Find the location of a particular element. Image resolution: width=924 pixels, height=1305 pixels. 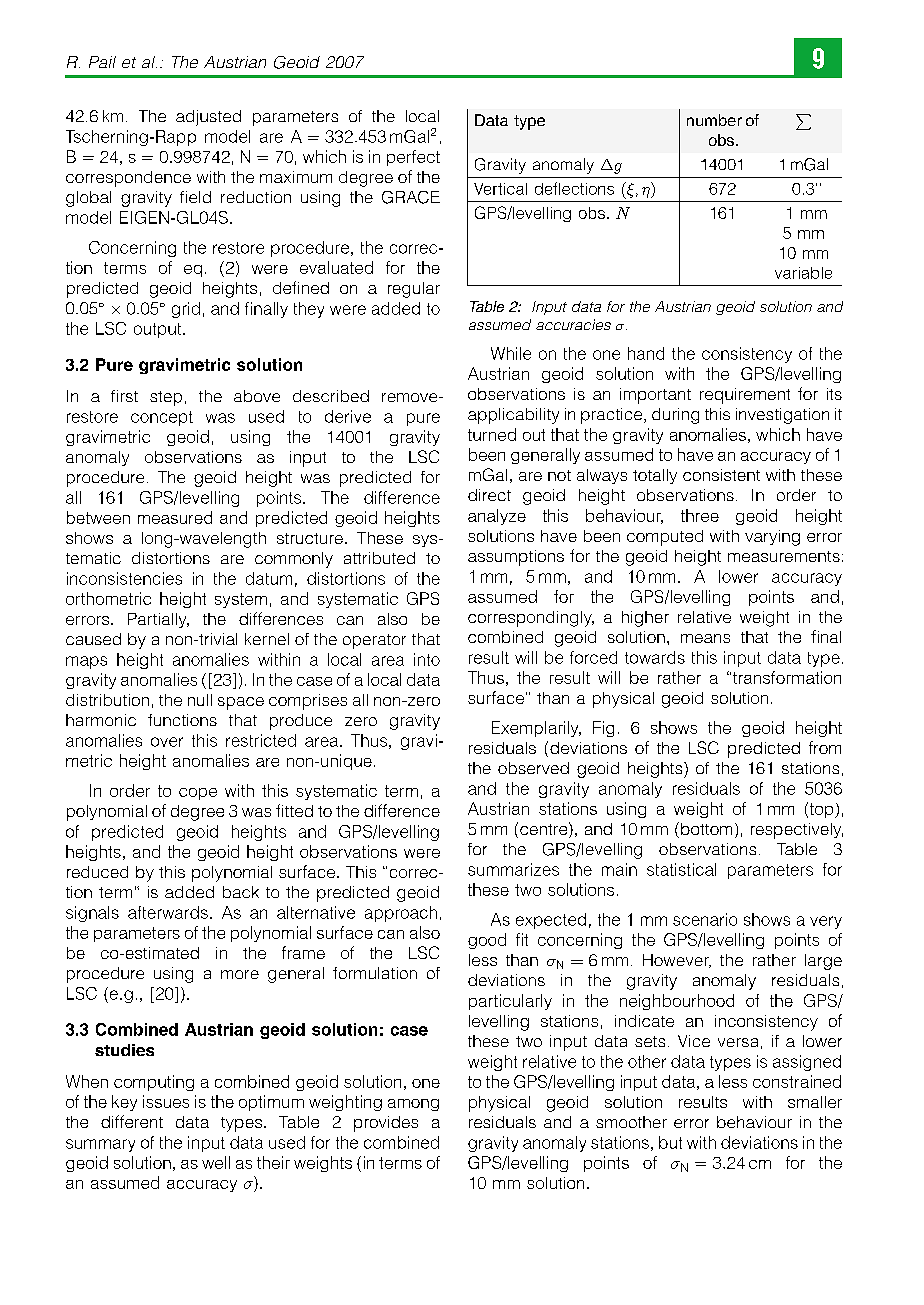

turned is located at coordinates (492, 434).
